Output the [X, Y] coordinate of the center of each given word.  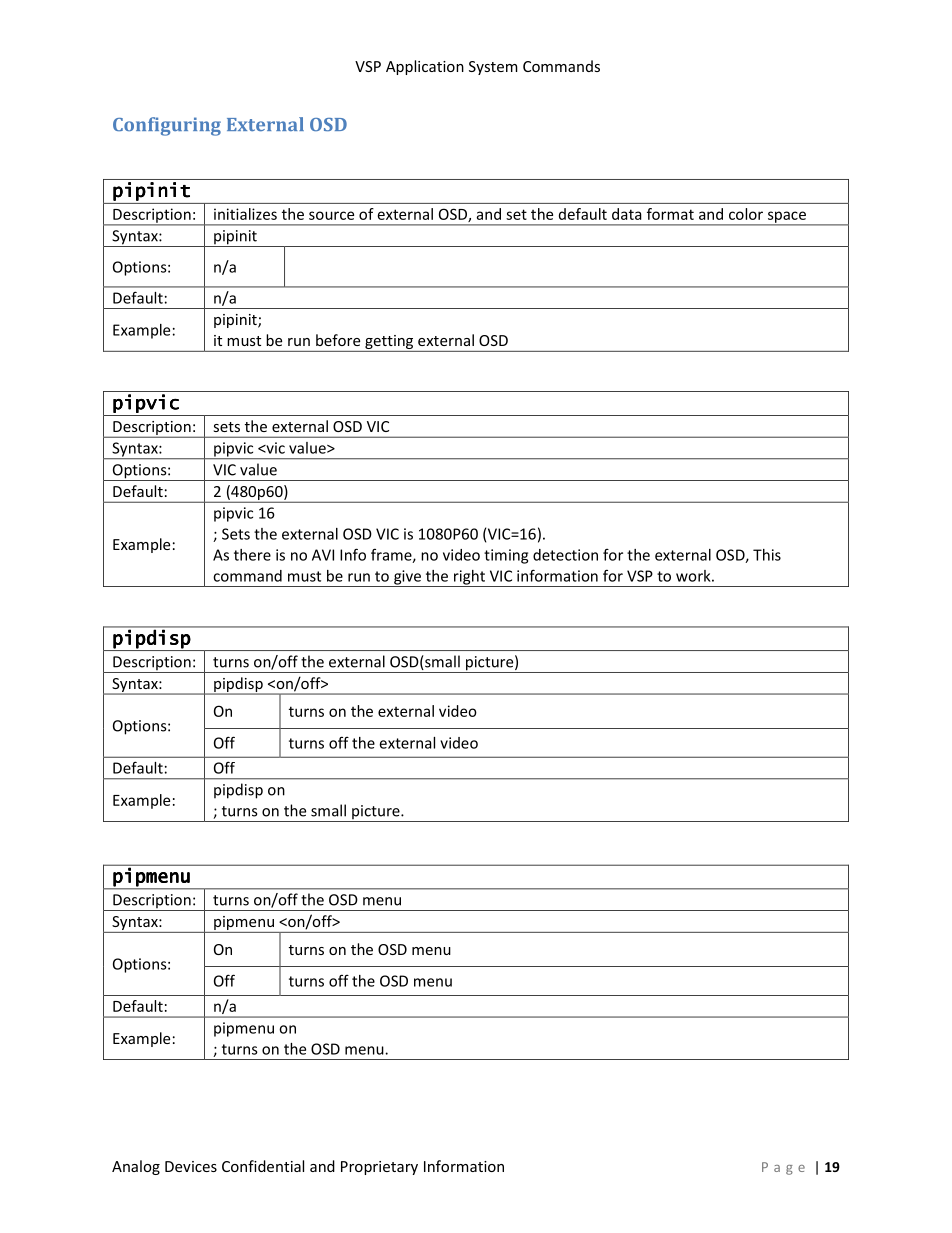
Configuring [167, 126]
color [746, 214]
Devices [191, 1166]
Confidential [263, 1166]
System [493, 68]
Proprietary [379, 1168]
